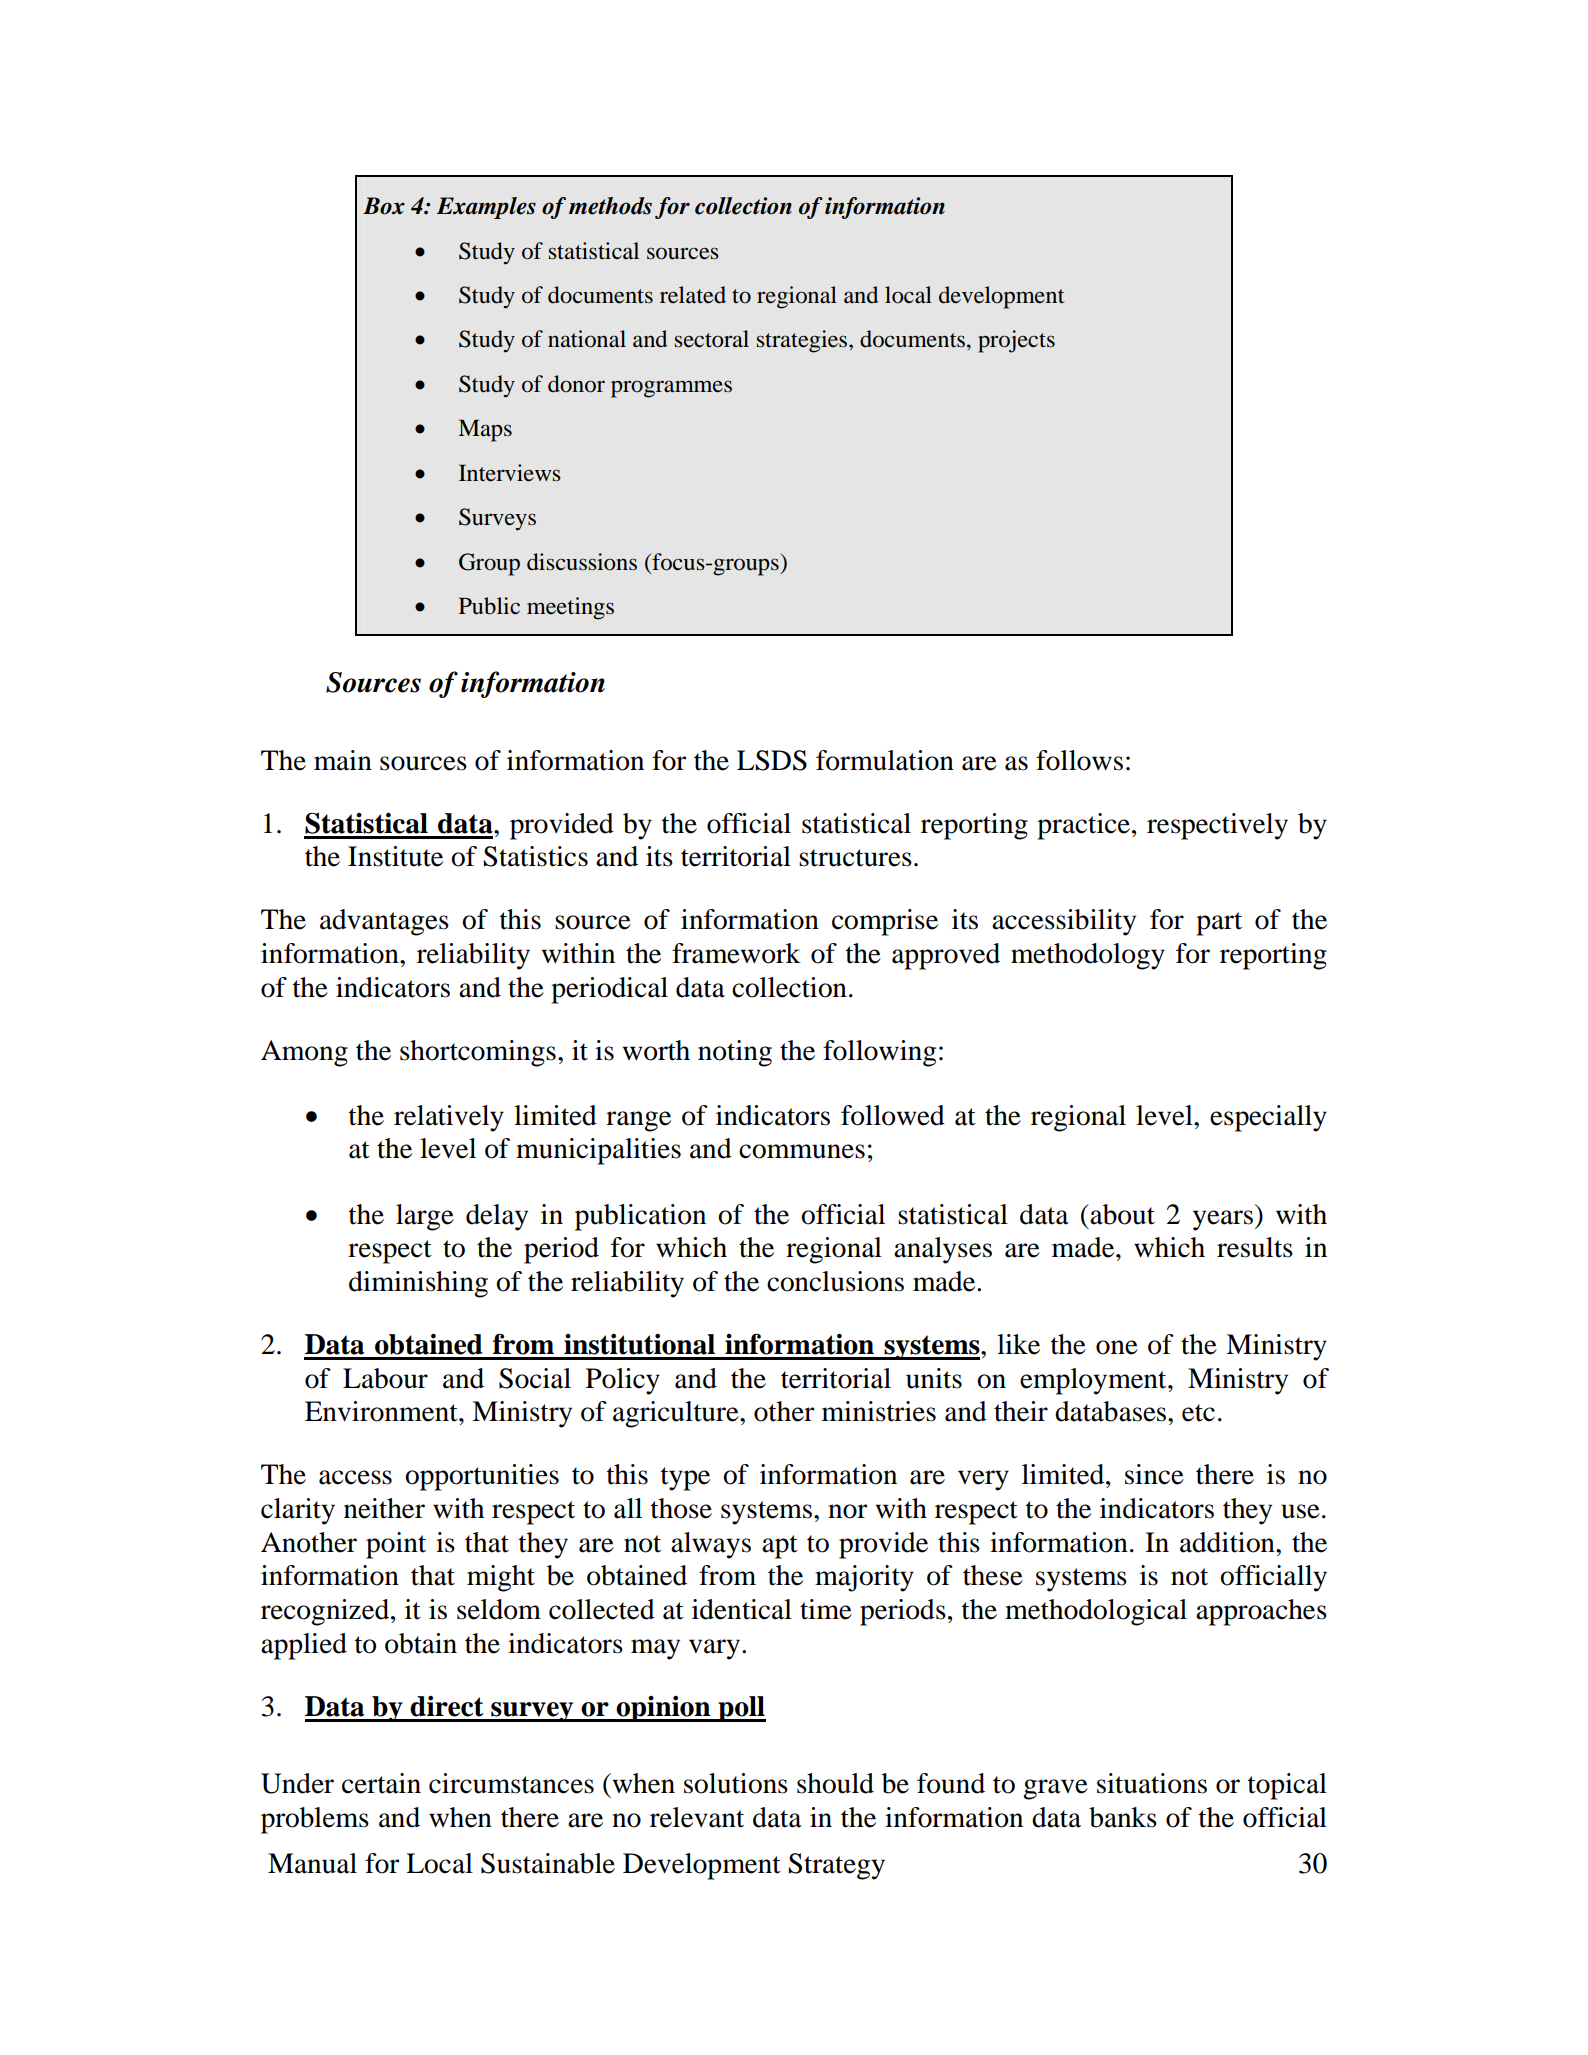 Image resolution: width=1588 pixels, height=2055 pixels. Describe the element at coordinates (1268, 1118) in the document. I see `especially` at that location.
